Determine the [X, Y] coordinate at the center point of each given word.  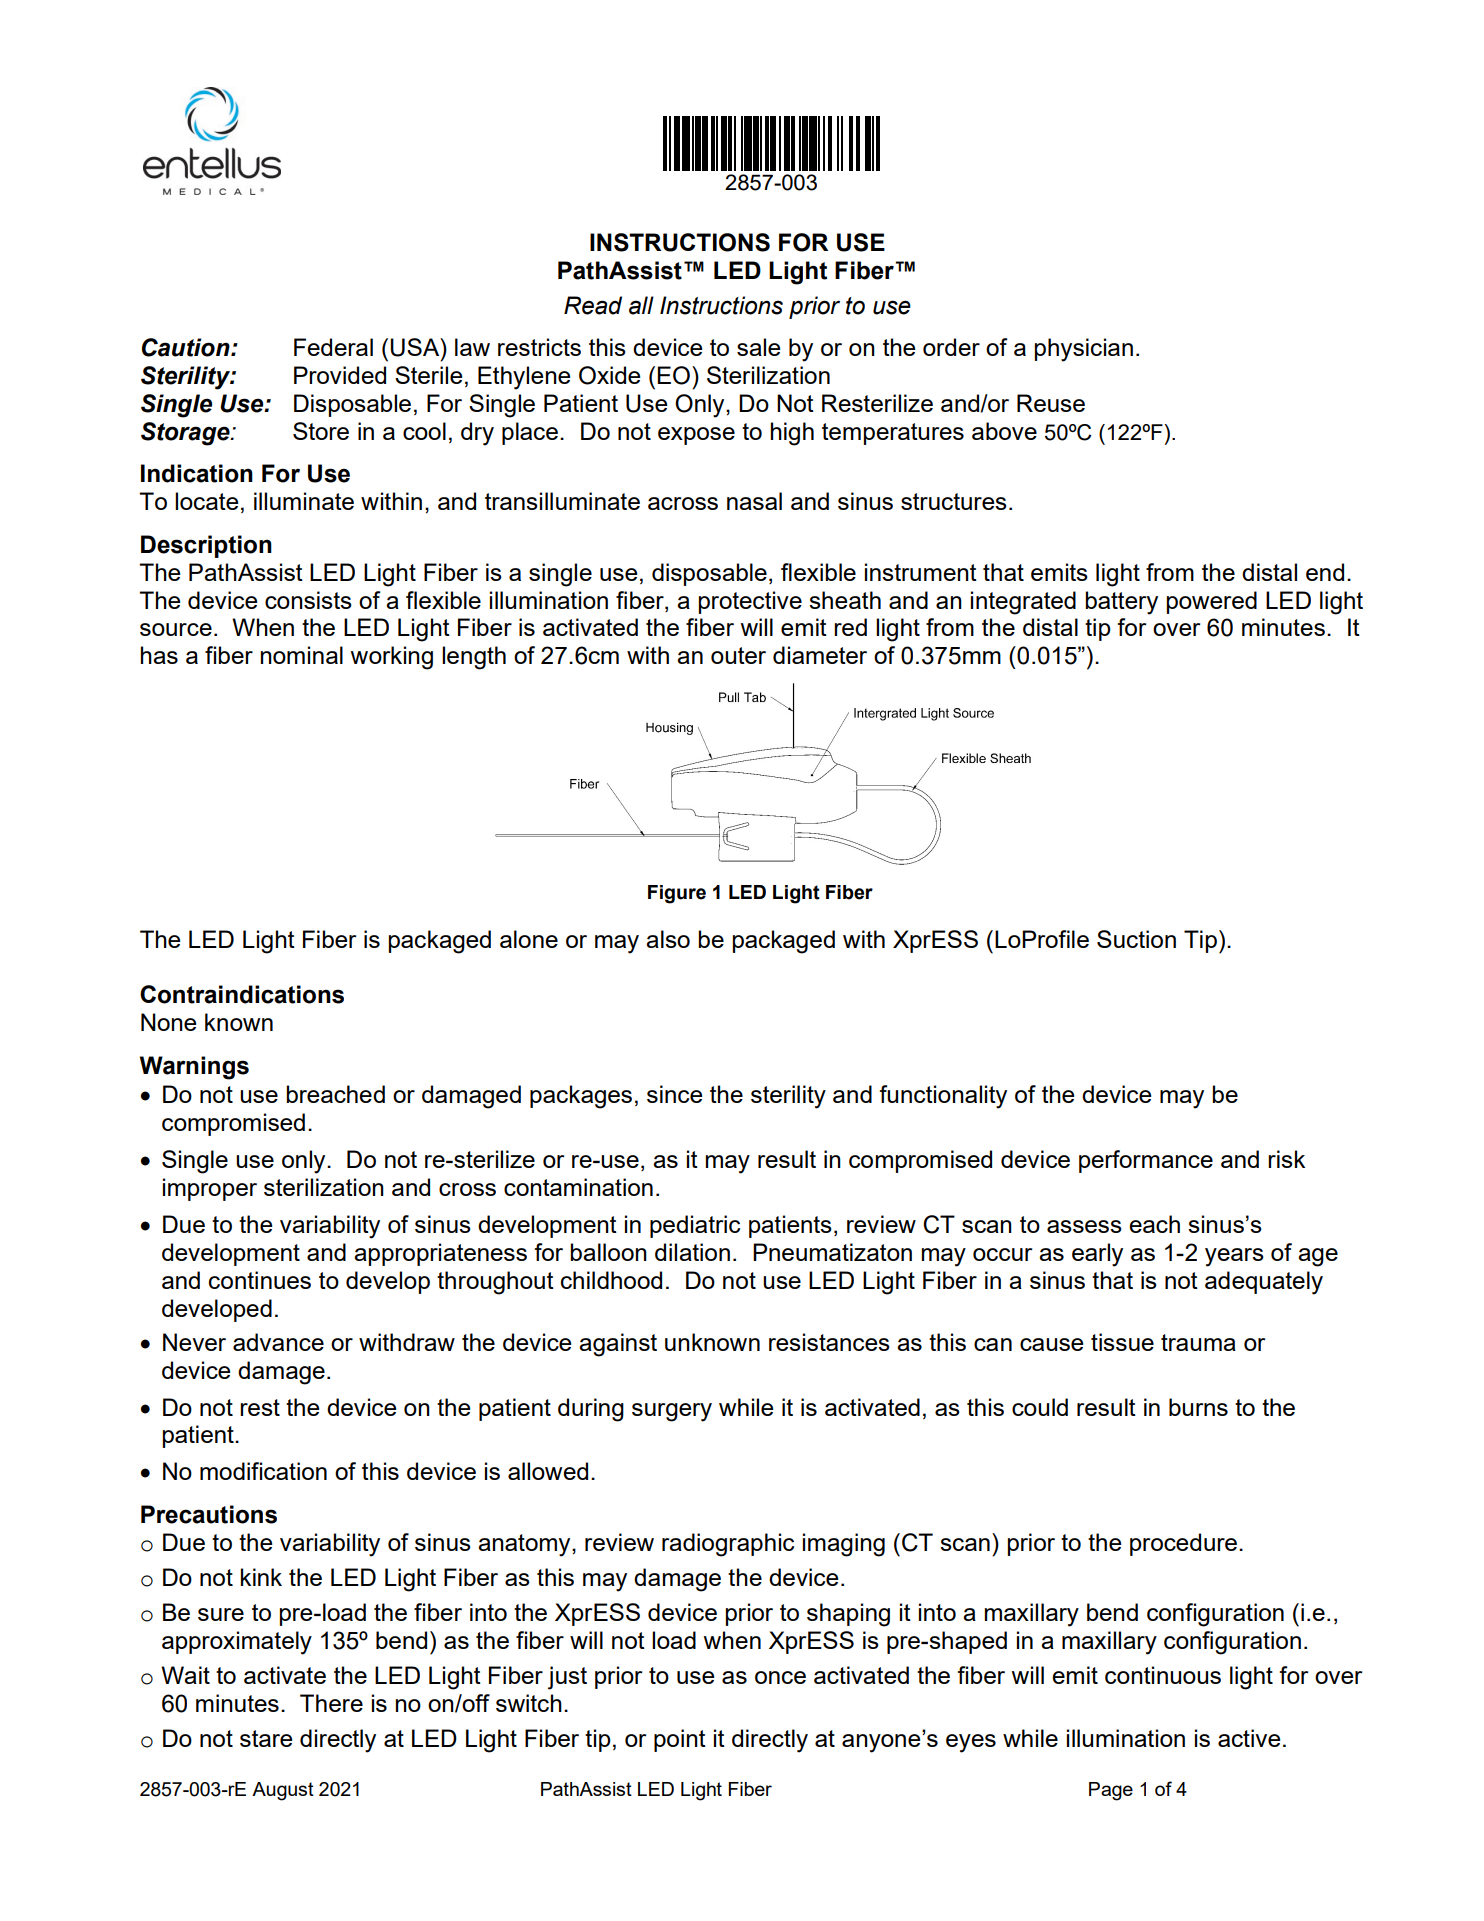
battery [1121, 603]
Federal [333, 347]
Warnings [194, 1068]
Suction [1136, 939]
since [674, 1094]
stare [266, 1738]
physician [1084, 350]
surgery [672, 1412]
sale [758, 347]
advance [278, 1342]
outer [738, 655]
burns [1198, 1407]
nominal [302, 655]
